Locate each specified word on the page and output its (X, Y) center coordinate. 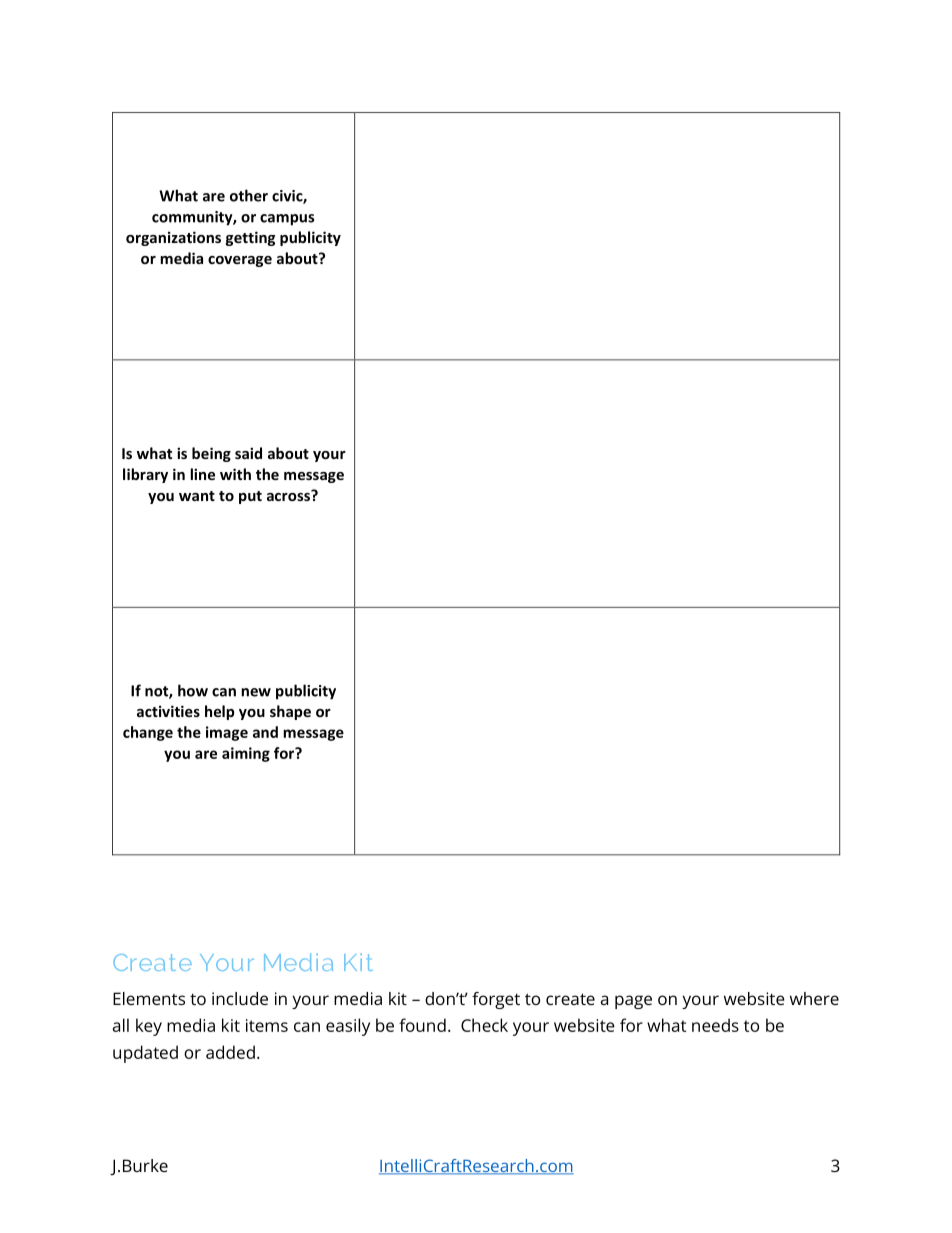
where (814, 998)
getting (250, 238)
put (250, 497)
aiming (246, 754)
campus (287, 220)
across (289, 495)
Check (484, 1025)
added (230, 1052)
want (197, 496)
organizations (173, 238)
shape (290, 712)
